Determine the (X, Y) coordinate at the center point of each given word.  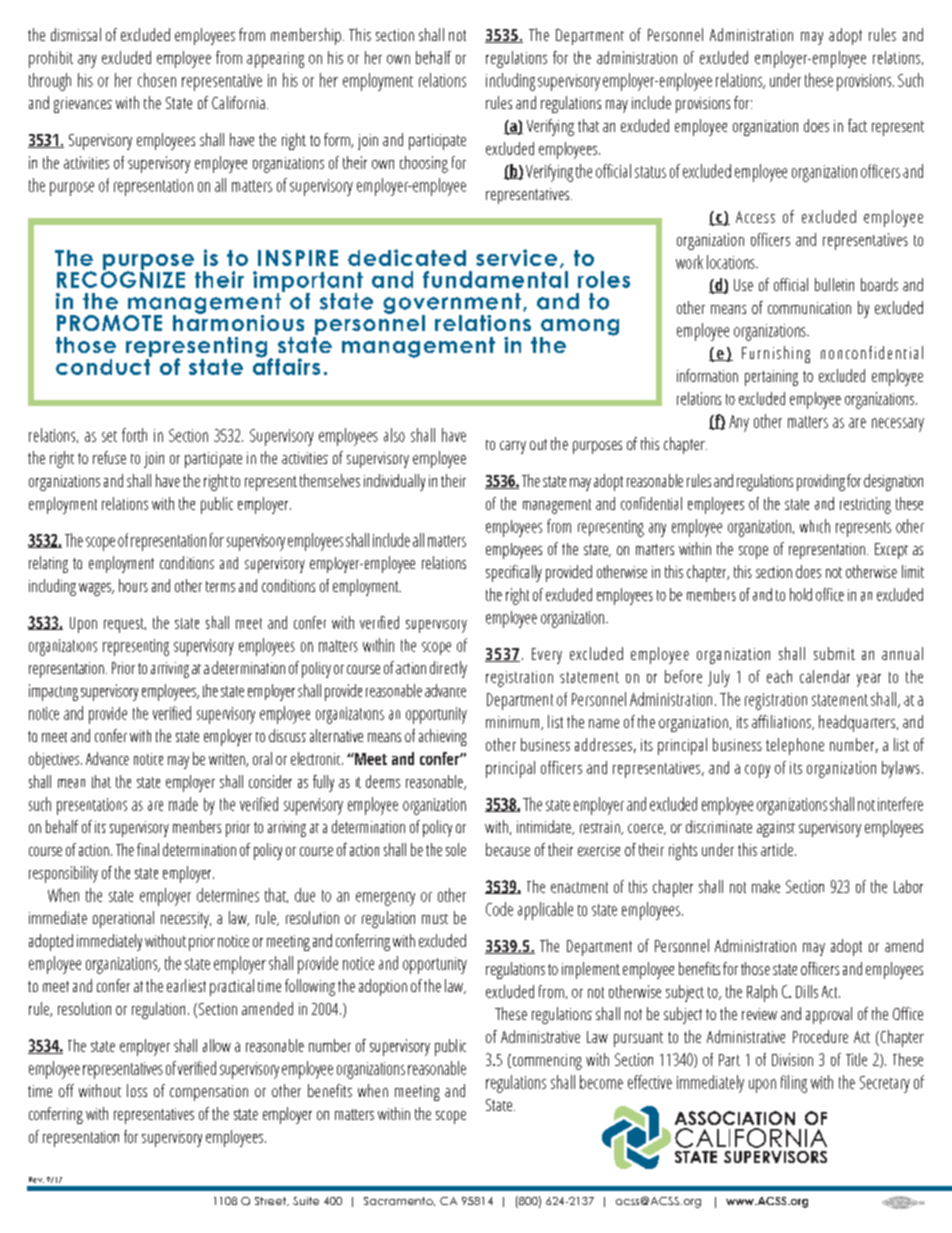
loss (137, 1090)
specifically (514, 573)
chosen (157, 80)
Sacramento (399, 1201)
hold (801, 594)
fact (857, 125)
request (125, 625)
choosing (424, 164)
